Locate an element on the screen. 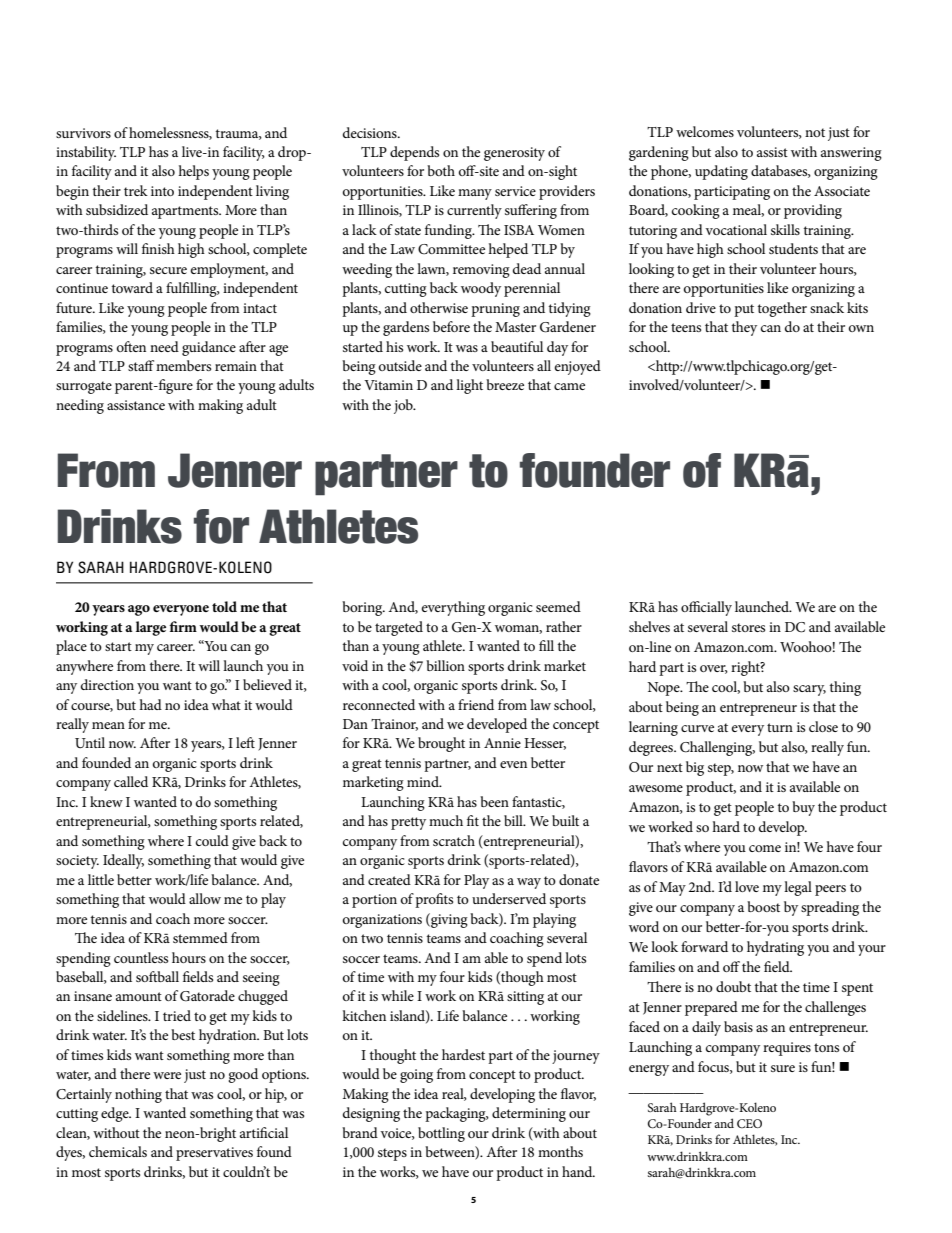 This screenshot has height=1233, width=952. seemed is located at coordinates (558, 606).
